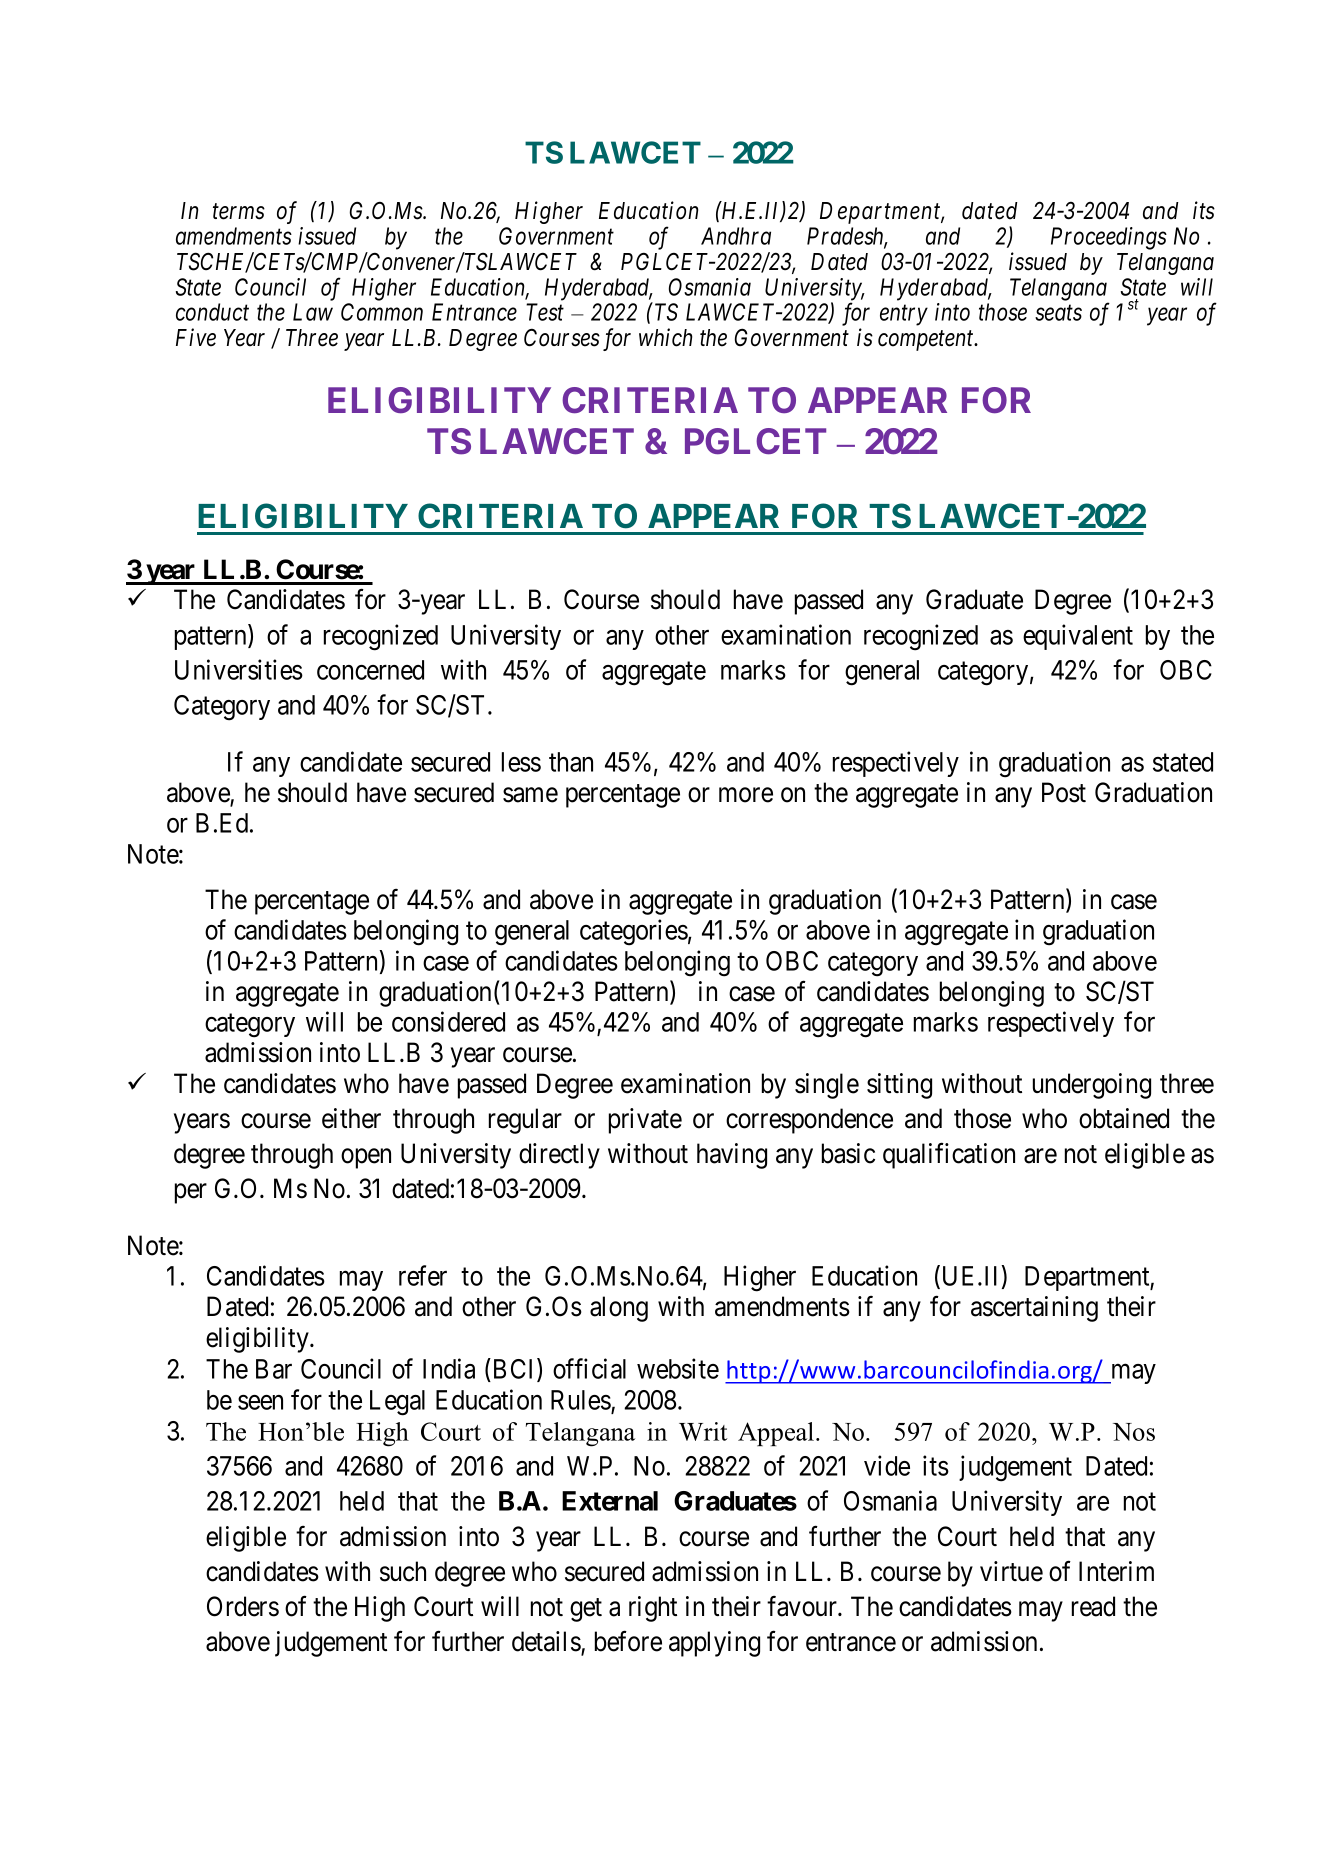 This document has height=1864, width=1318. Describe the element at coordinates (370, 670) in the document. I see `concerned` at that location.
